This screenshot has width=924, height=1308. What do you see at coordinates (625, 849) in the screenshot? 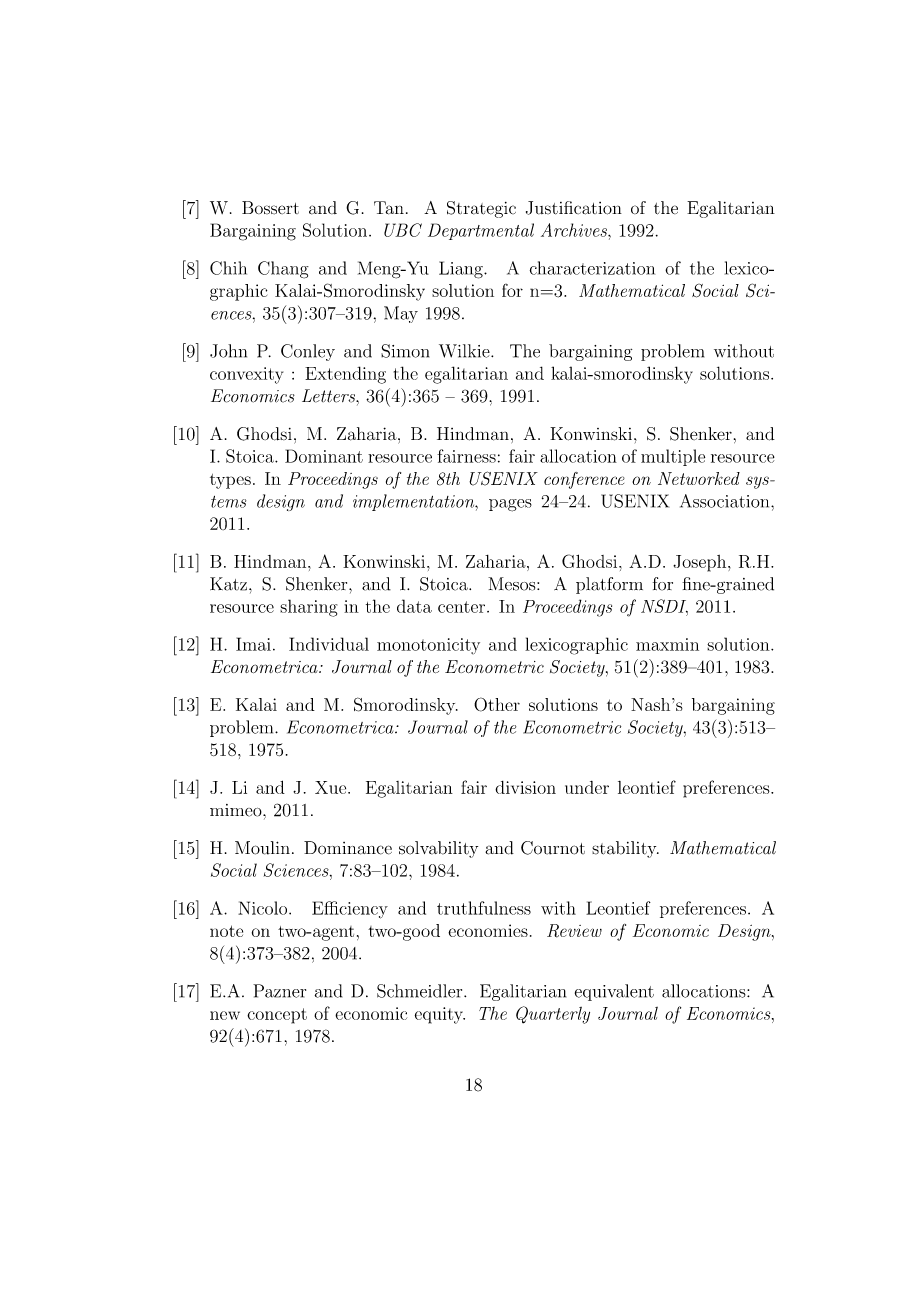
I see `stability` at bounding box center [625, 849].
